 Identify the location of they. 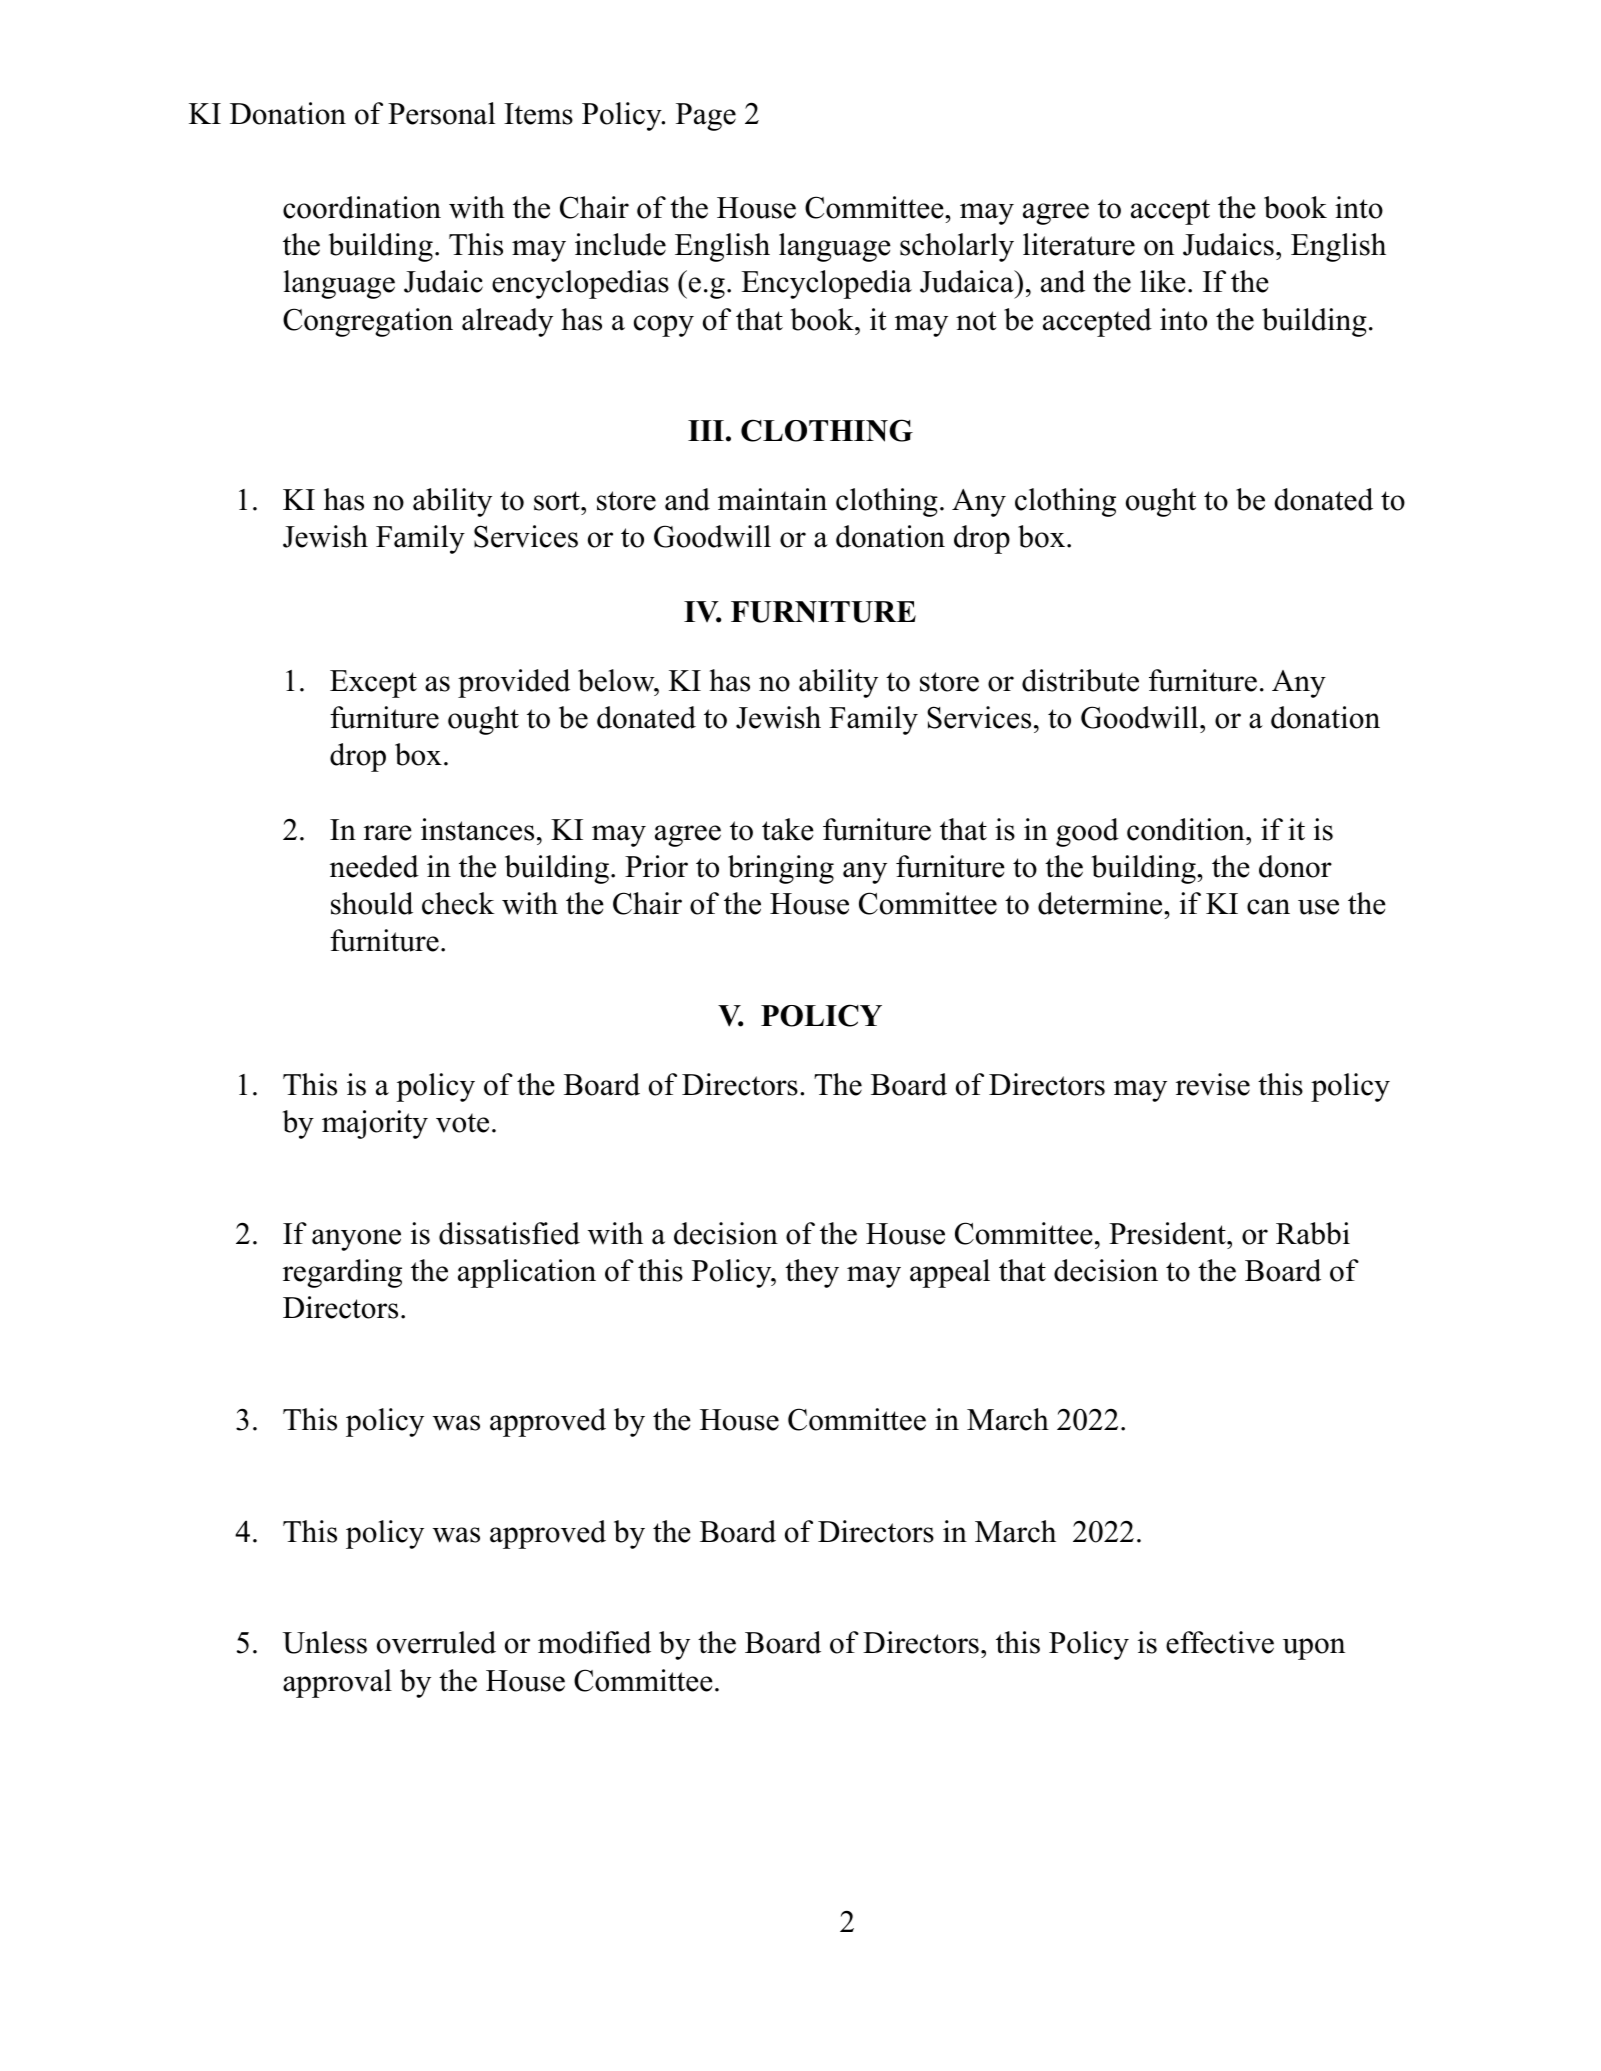
(812, 1273).
